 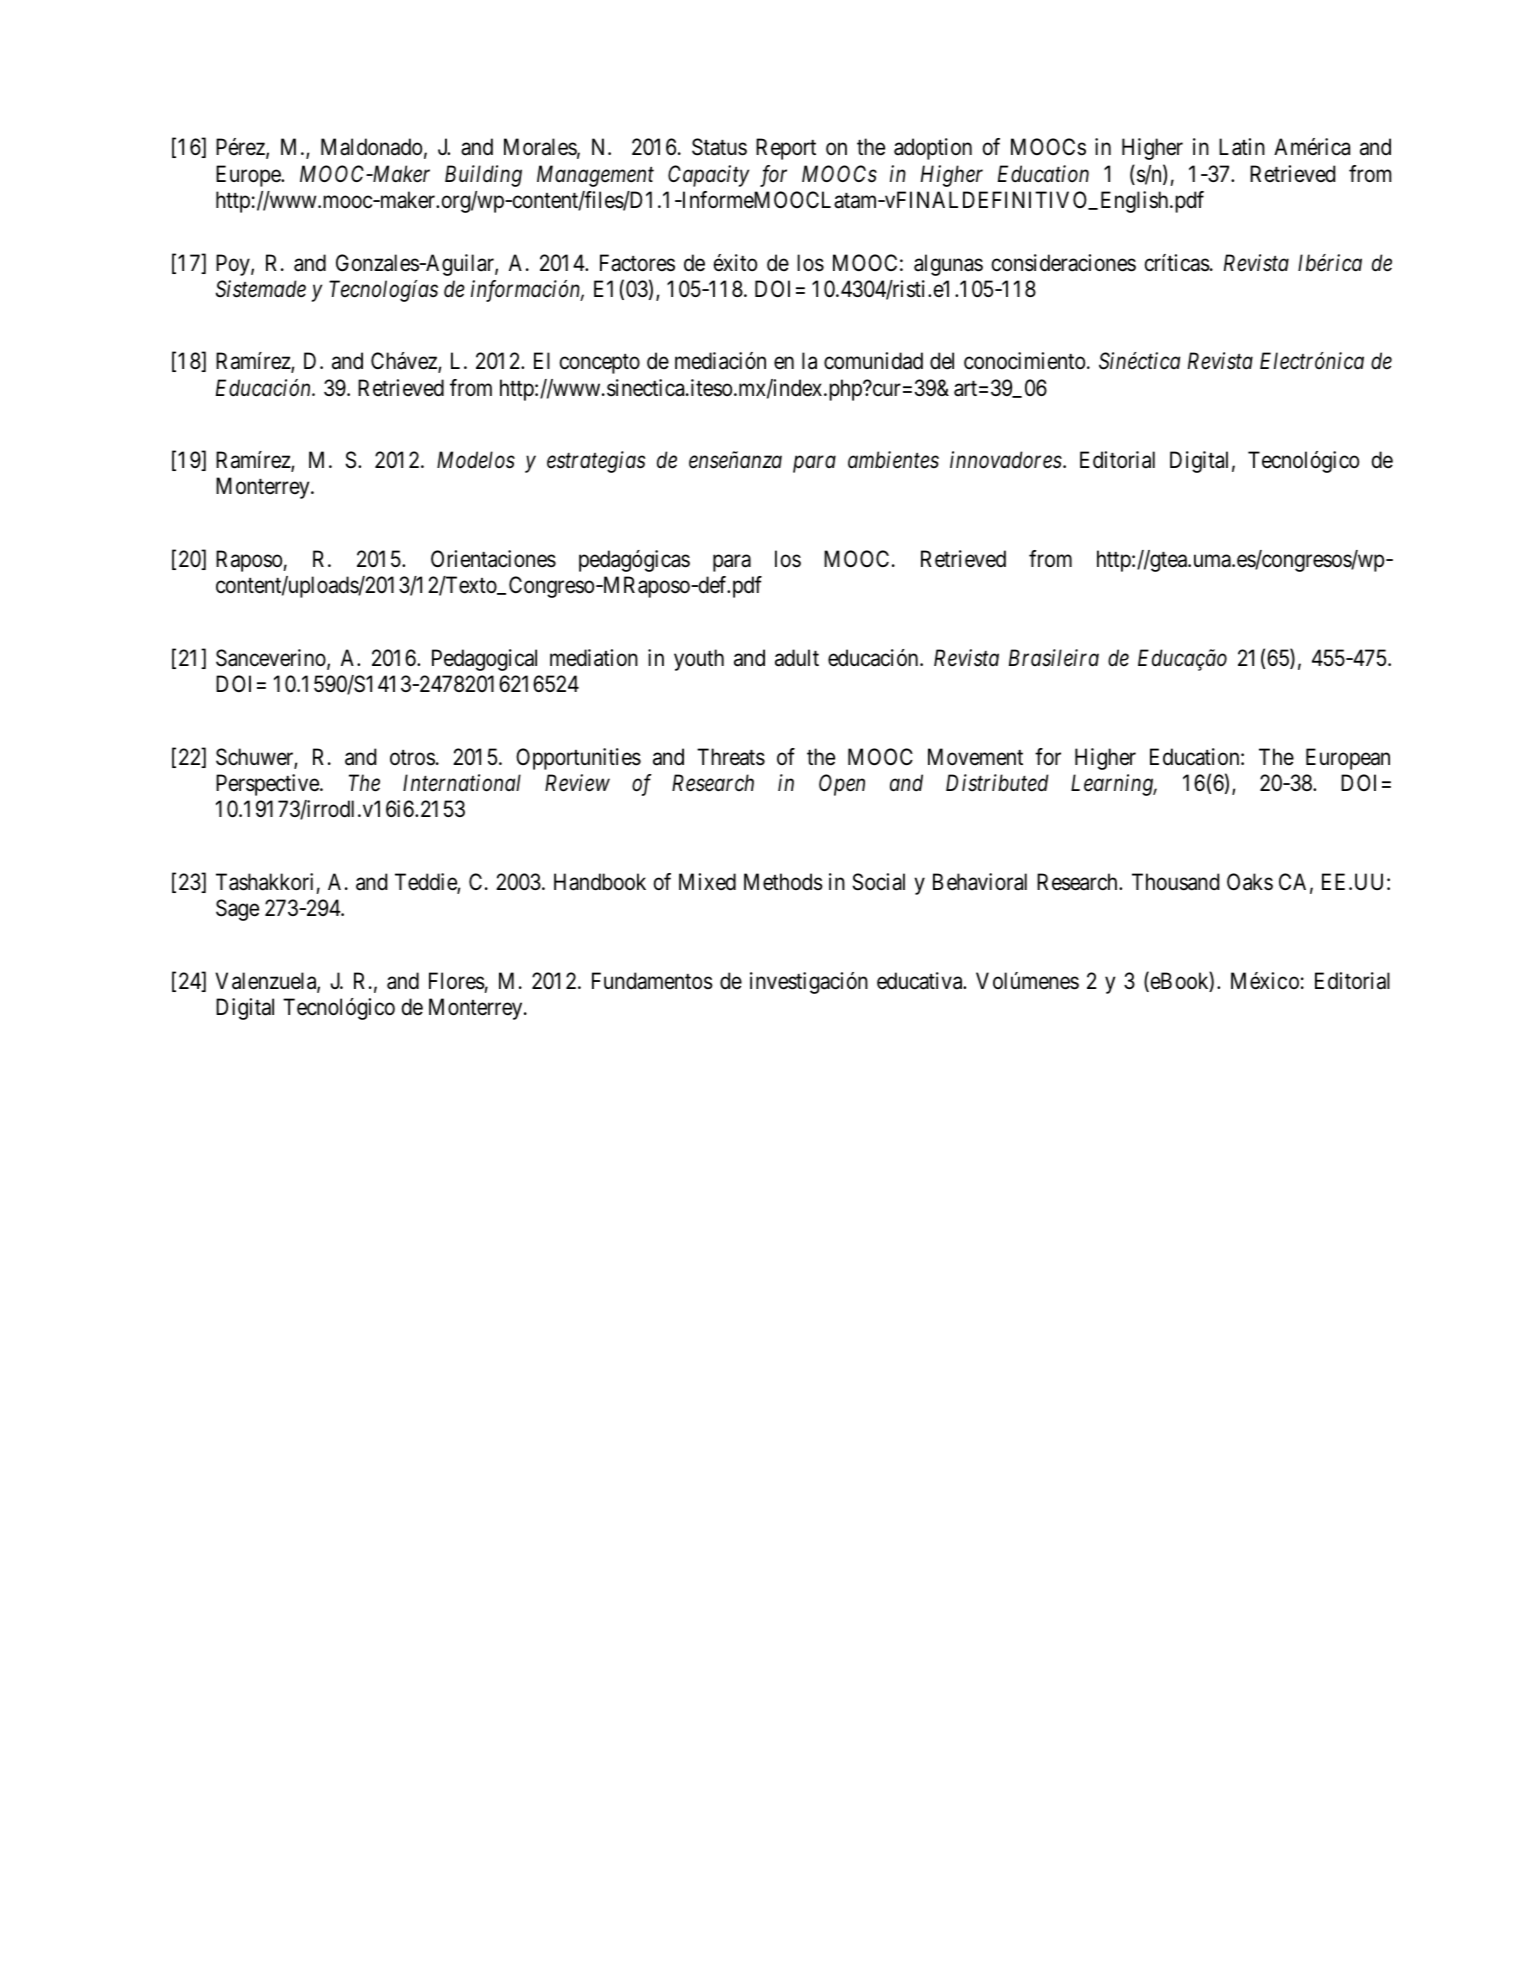 I want to click on Latin, so click(x=1242, y=147).
